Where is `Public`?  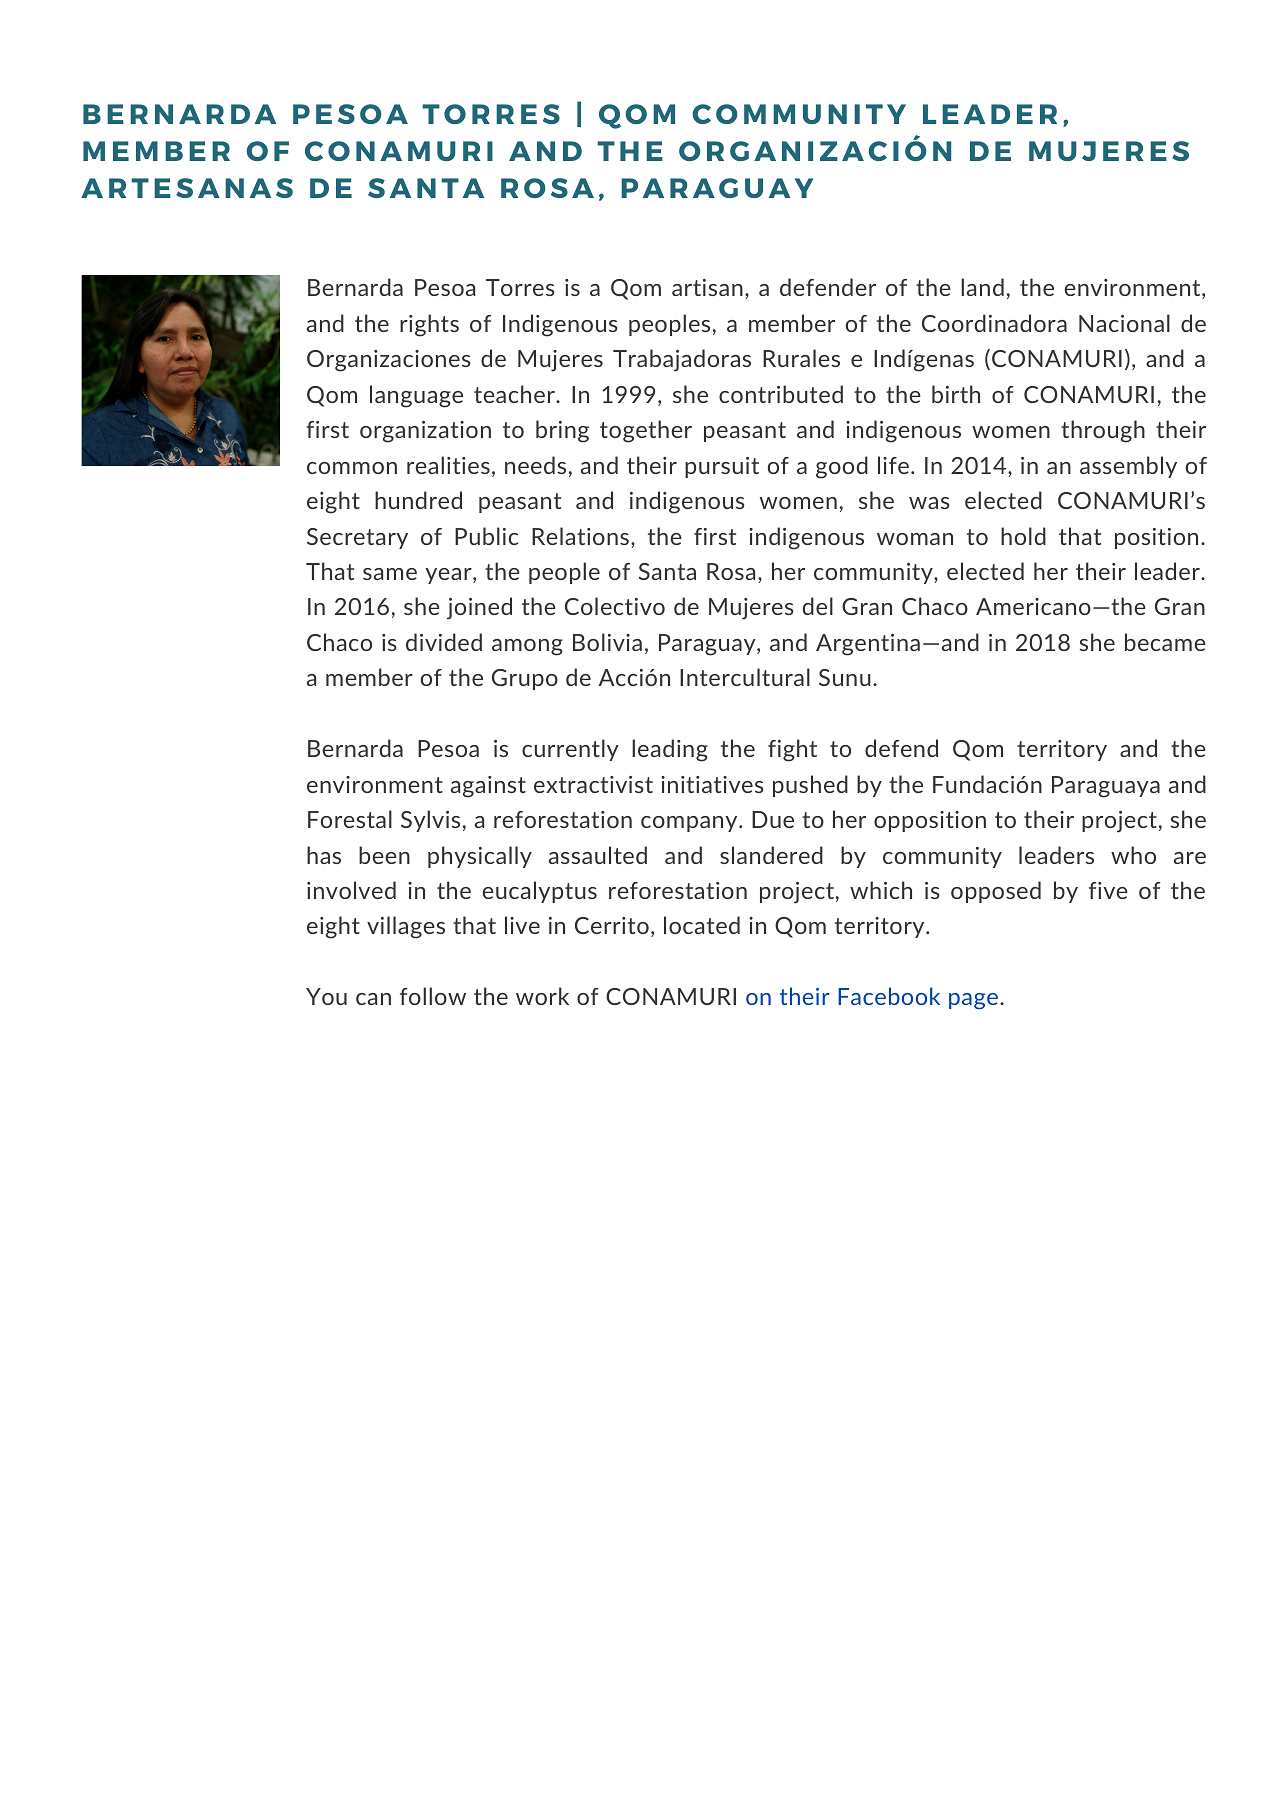
Public is located at coordinates (486, 536).
